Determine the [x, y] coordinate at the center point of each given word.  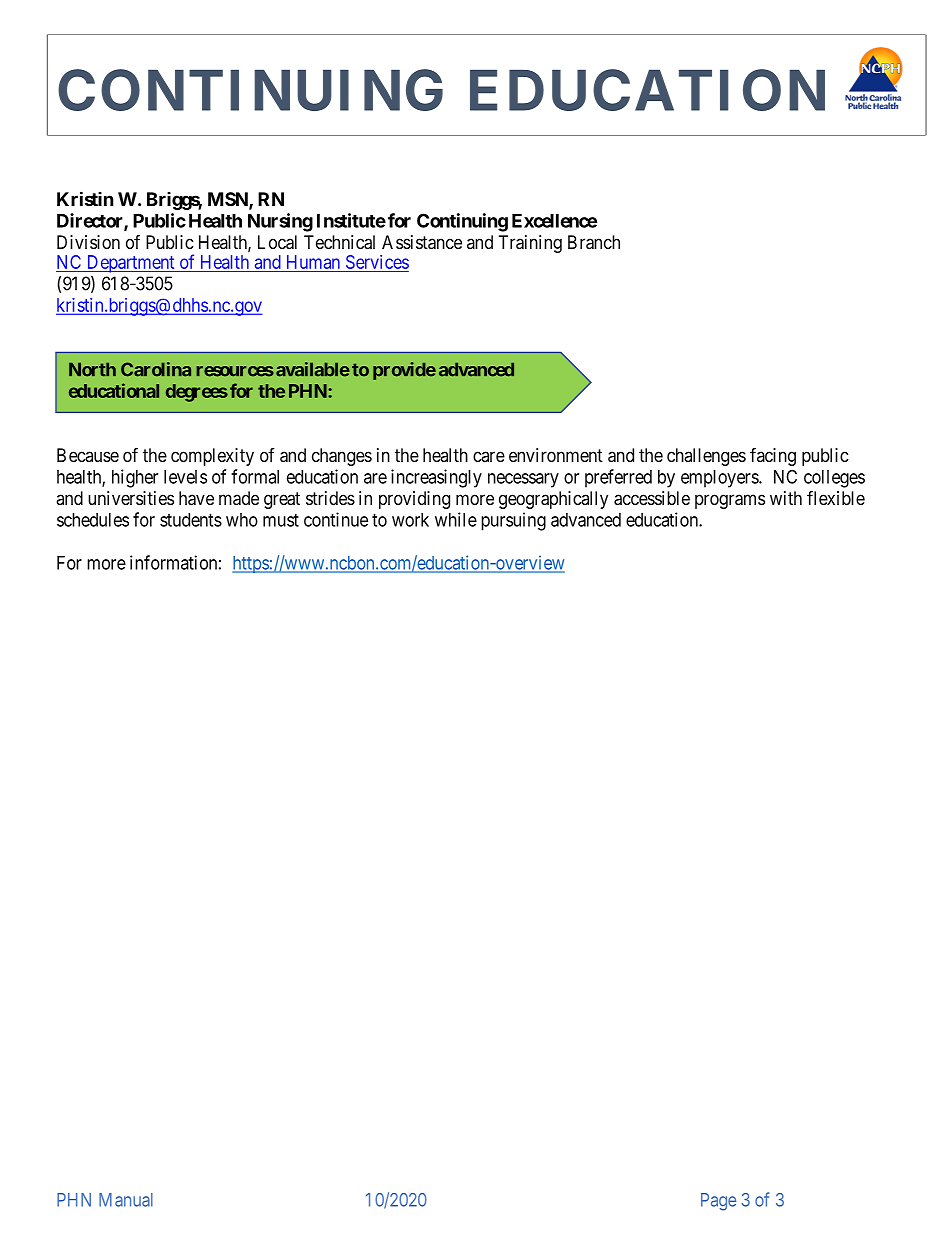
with [786, 498]
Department [130, 264]
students [191, 520]
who [242, 520]
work [410, 520]
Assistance [422, 242]
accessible [652, 498]
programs [730, 501]
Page [718, 1202]
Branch [594, 242]
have [196, 498]
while [456, 519]
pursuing [513, 521]
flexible [836, 497]
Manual [126, 1200]
